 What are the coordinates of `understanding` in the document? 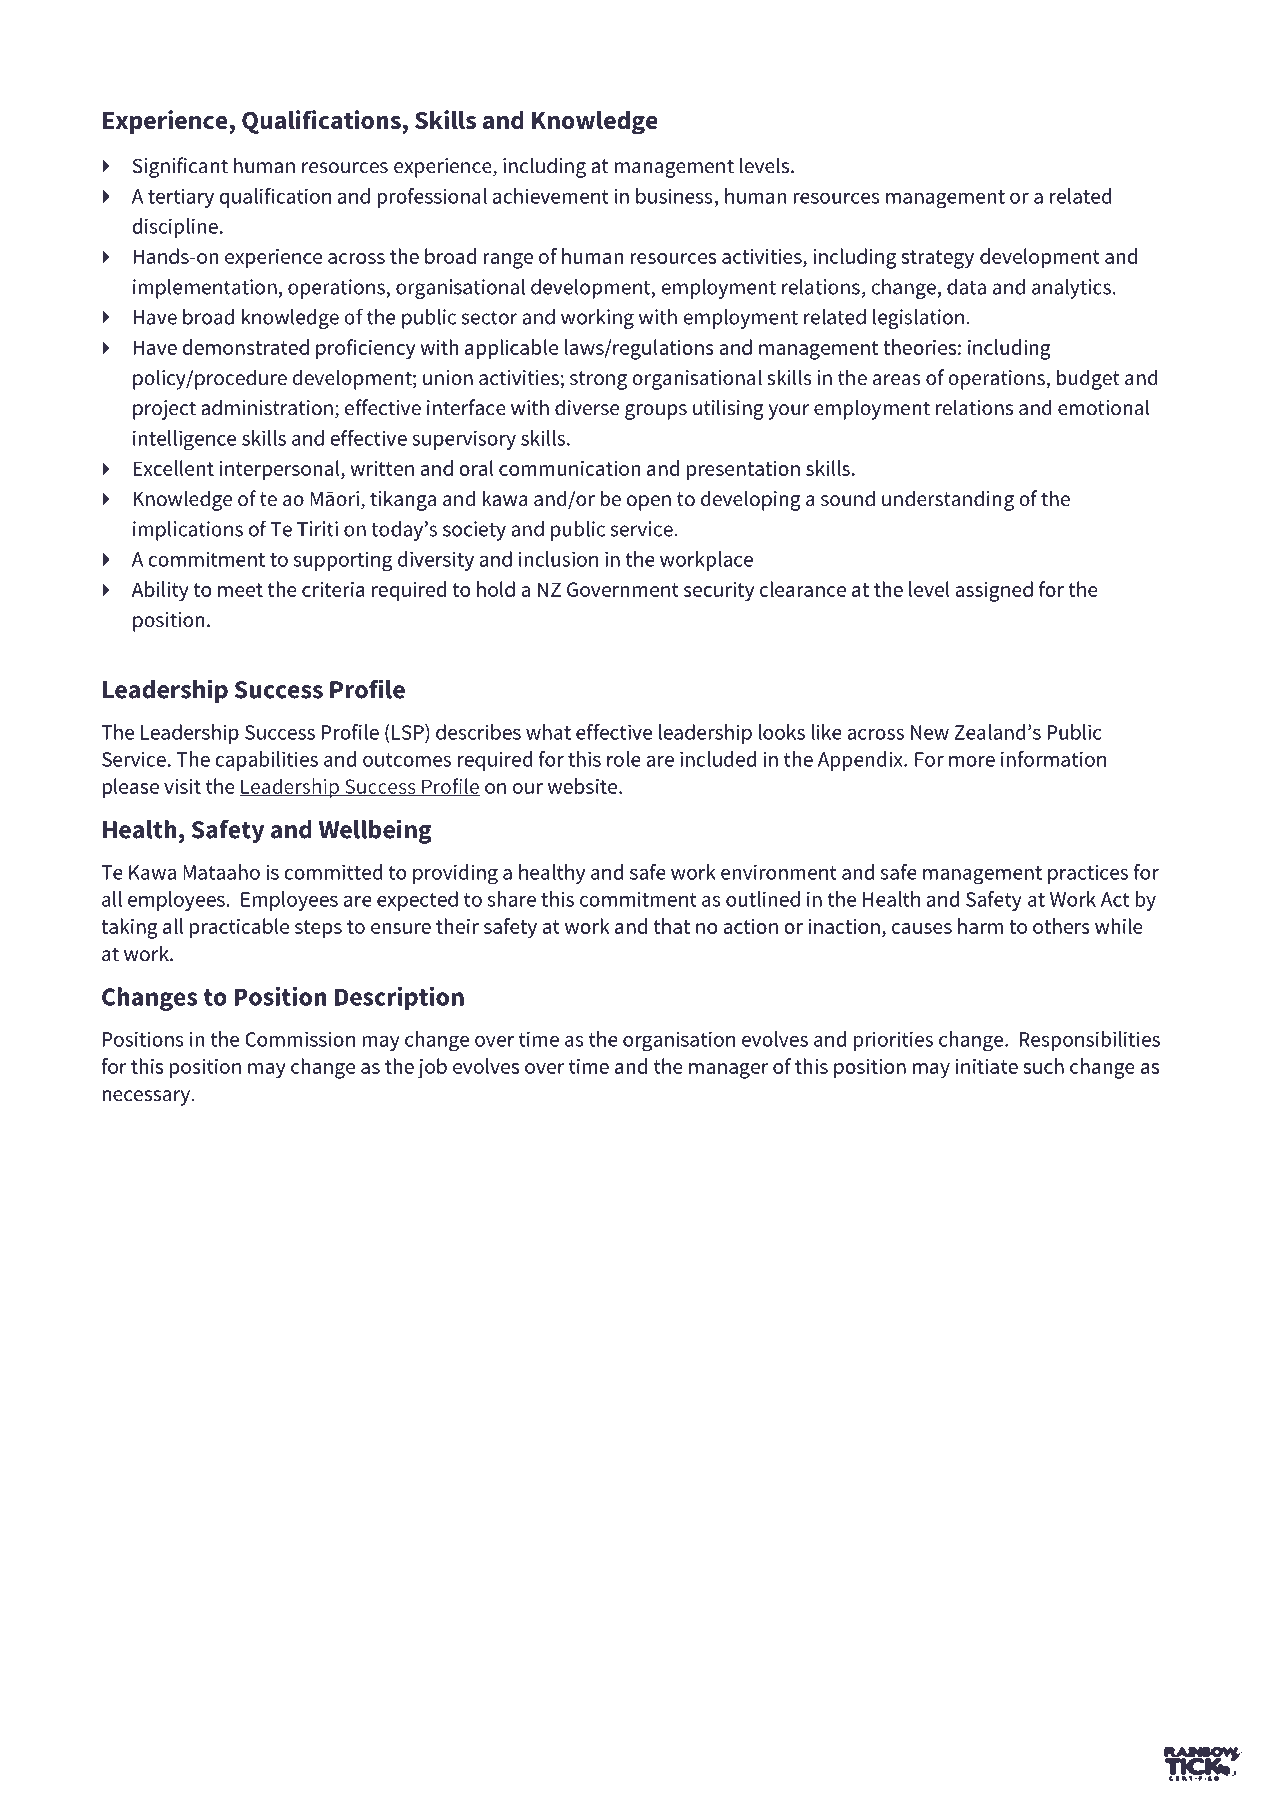 It's located at (948, 500).
